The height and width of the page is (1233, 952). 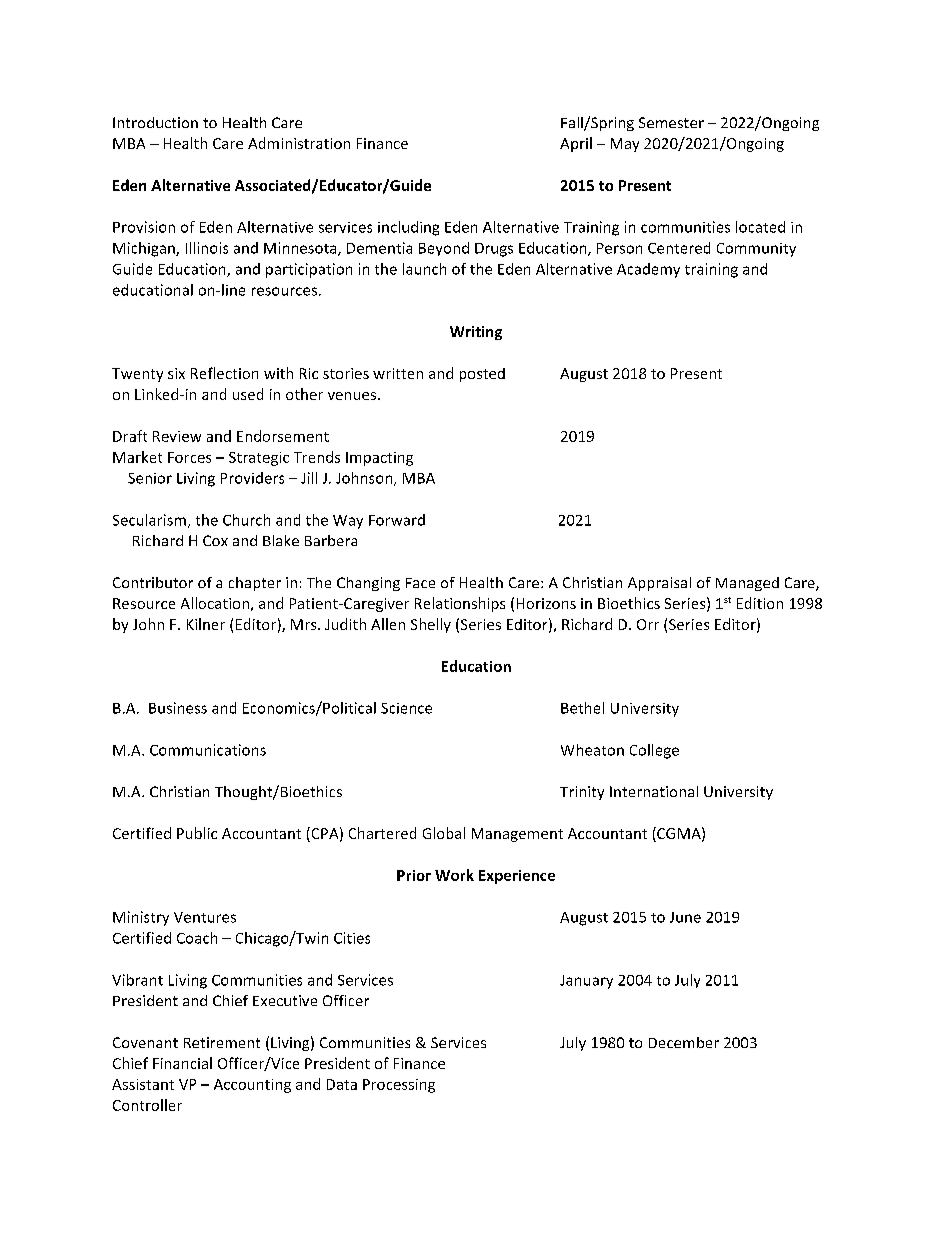 What do you see at coordinates (654, 791) in the page?
I see `International` at bounding box center [654, 791].
